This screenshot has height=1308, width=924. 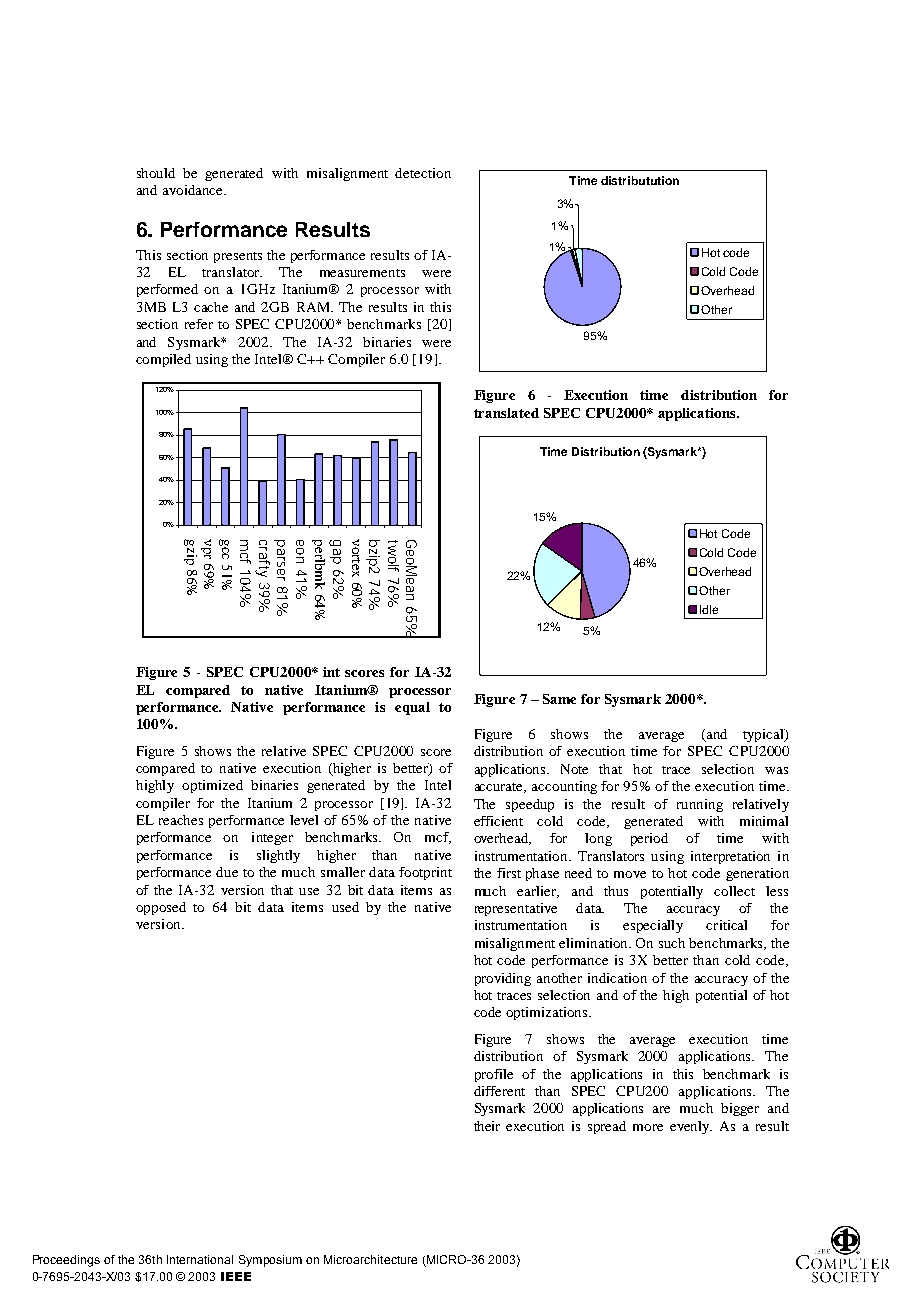 What do you see at coordinates (270, 1261) in the screenshot?
I see `Symposium` at bounding box center [270, 1261].
